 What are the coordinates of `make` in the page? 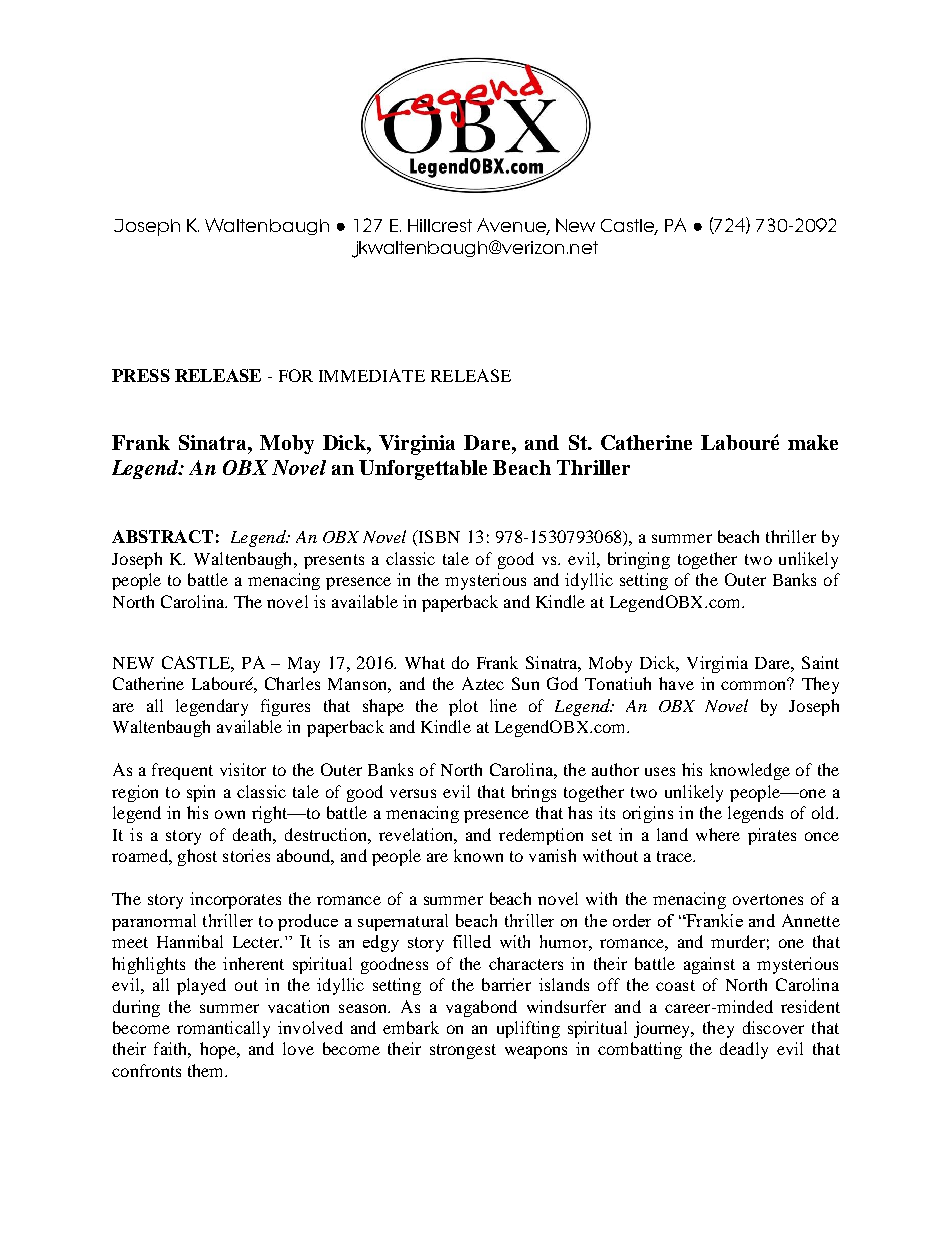 It's located at (813, 442).
